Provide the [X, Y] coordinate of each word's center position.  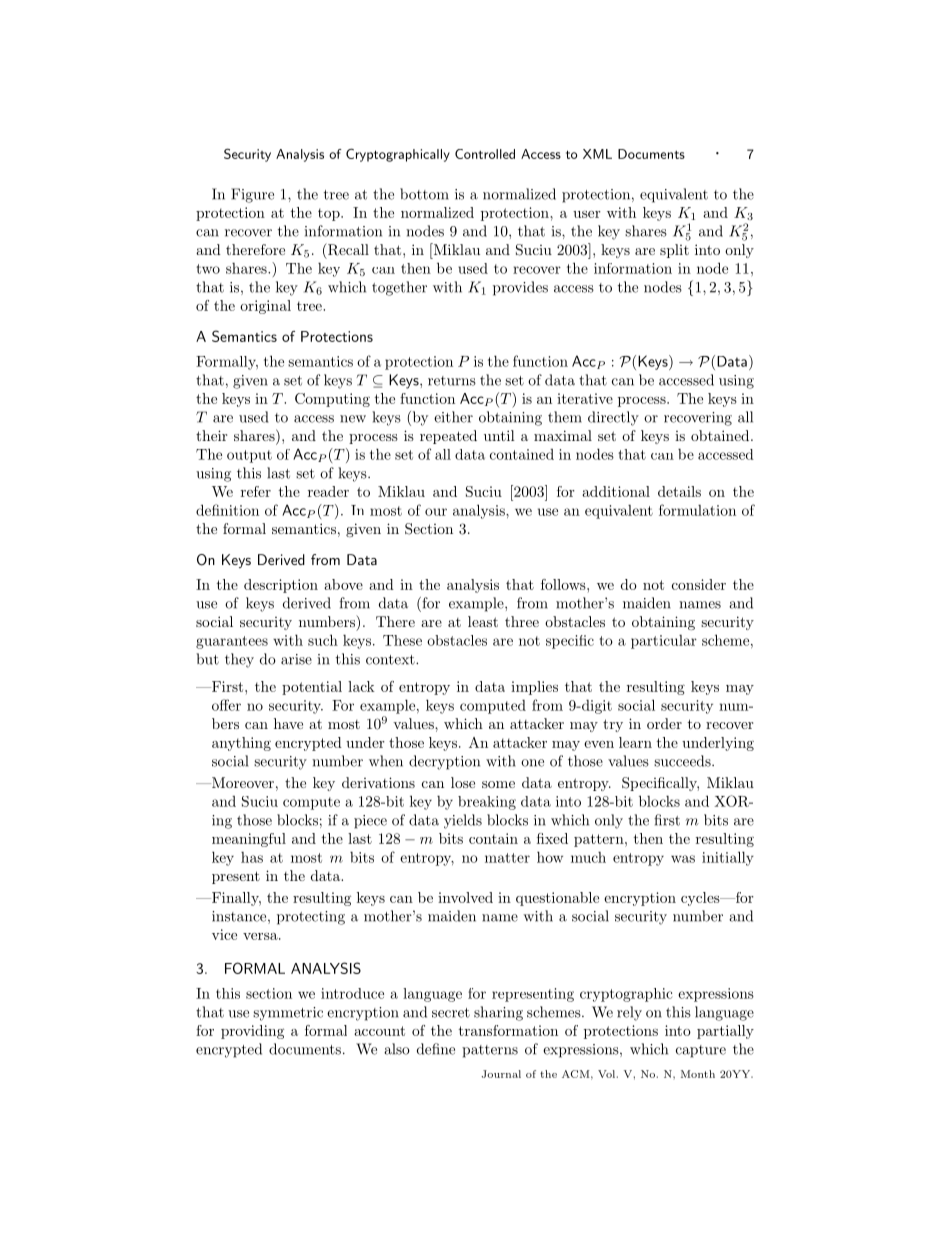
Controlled [485, 154]
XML [597, 154]
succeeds [683, 761]
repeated [448, 437]
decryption [444, 762]
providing [252, 1032]
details [679, 491]
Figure [252, 195]
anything [241, 744]
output [249, 456]
